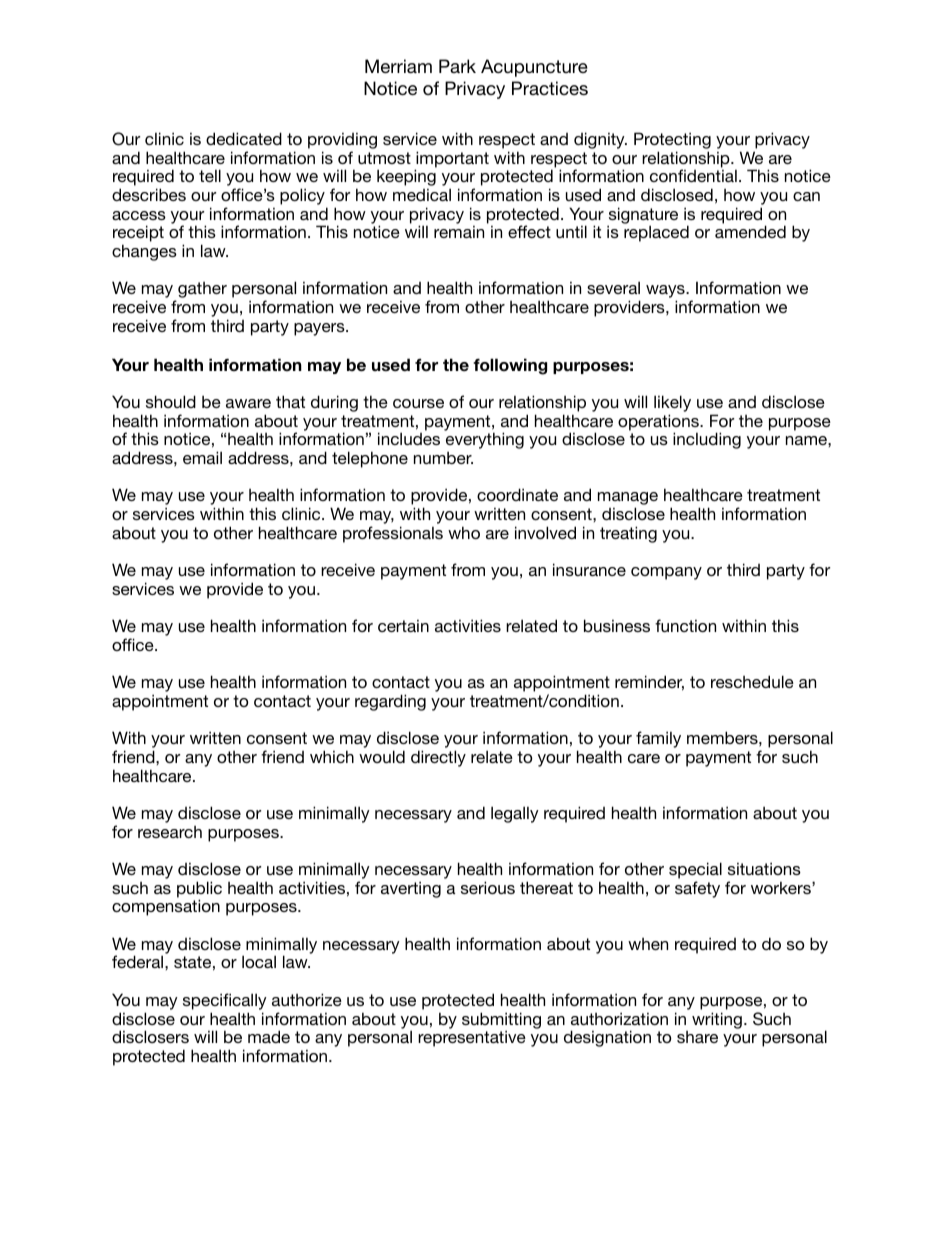 Image resolution: width=952 pixels, height=1233 pixels. What do you see at coordinates (457, 66) in the screenshot?
I see `Park` at bounding box center [457, 66].
